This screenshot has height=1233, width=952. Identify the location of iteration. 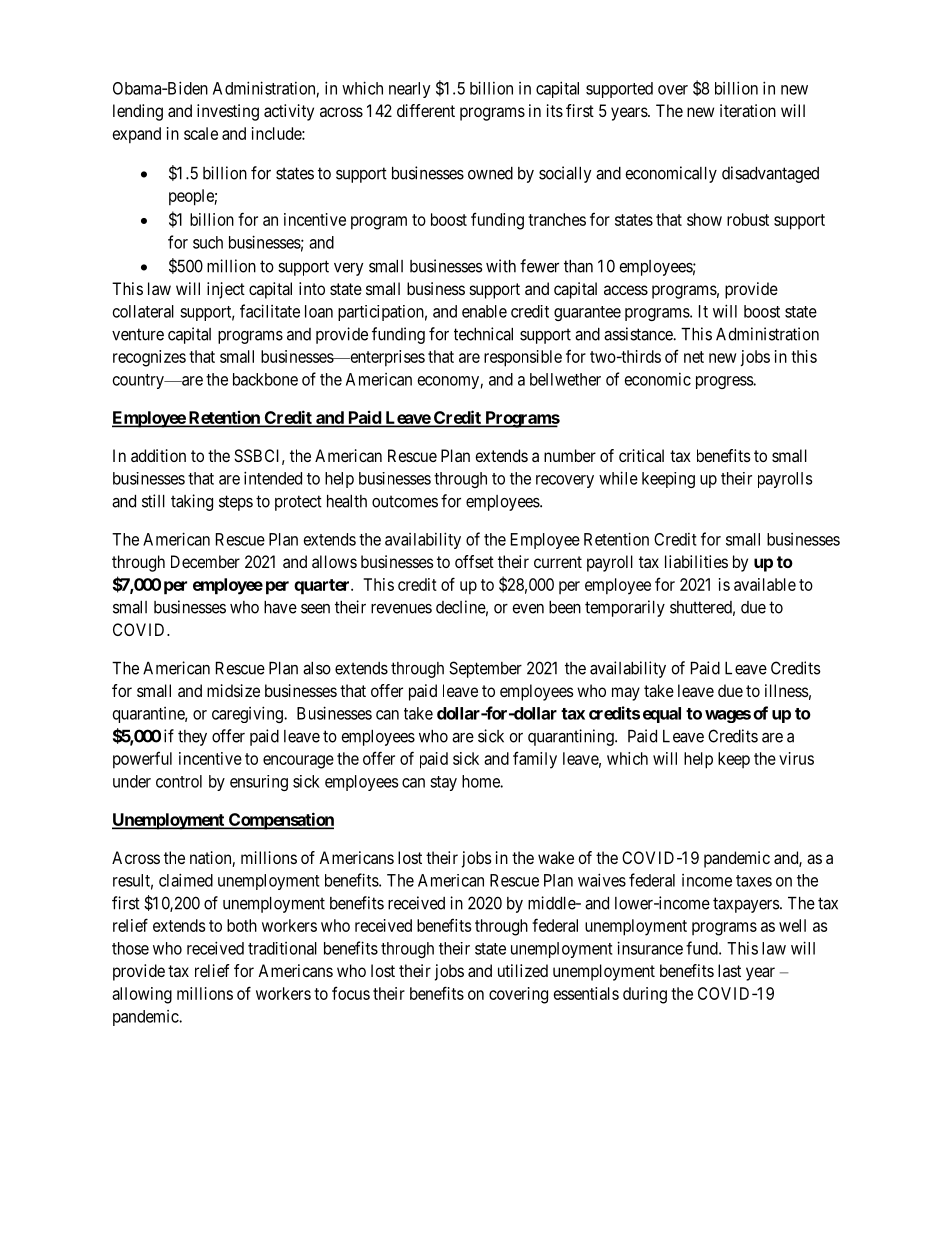
(748, 110).
